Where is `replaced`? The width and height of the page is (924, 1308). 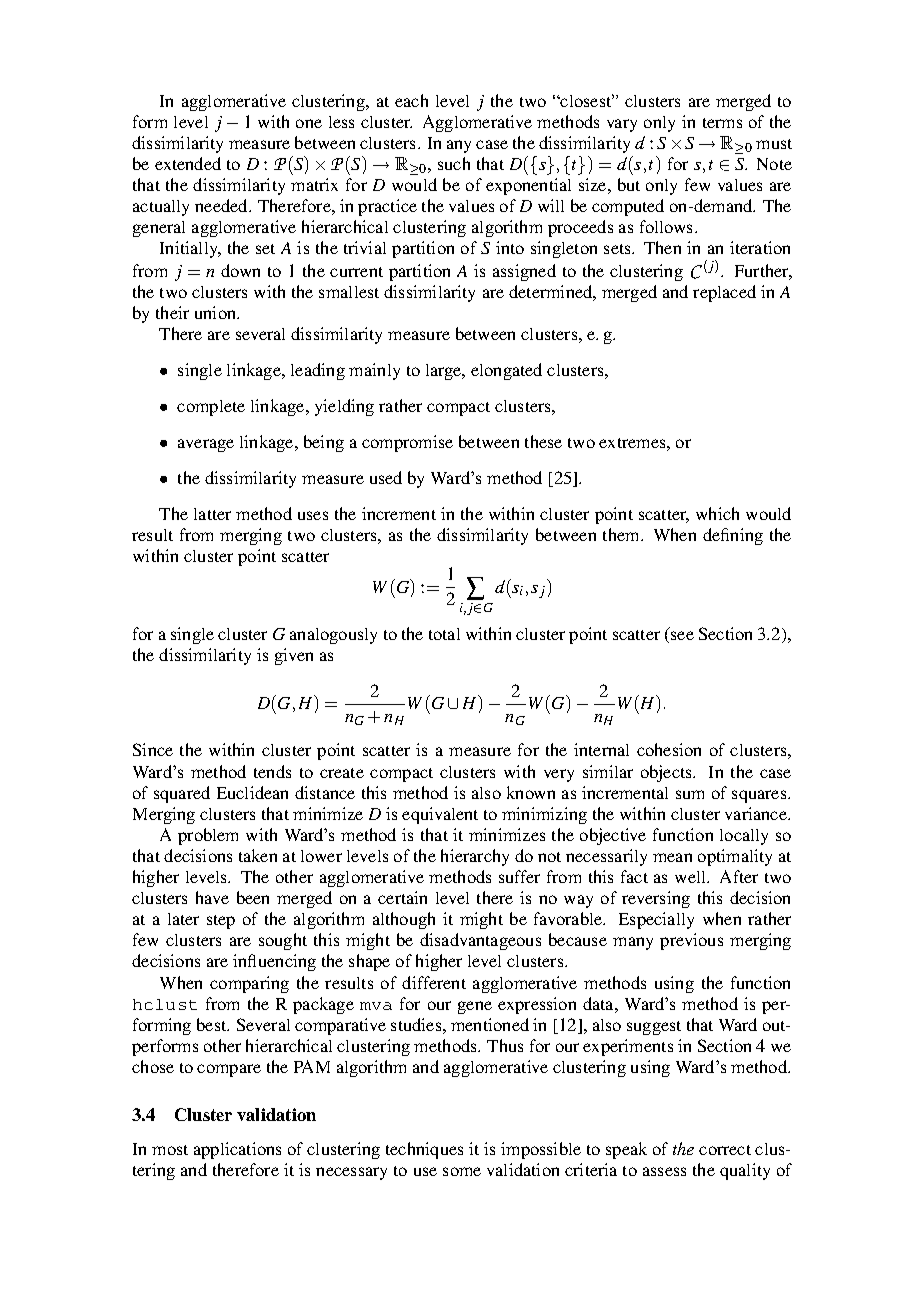 replaced is located at coordinates (724, 293).
